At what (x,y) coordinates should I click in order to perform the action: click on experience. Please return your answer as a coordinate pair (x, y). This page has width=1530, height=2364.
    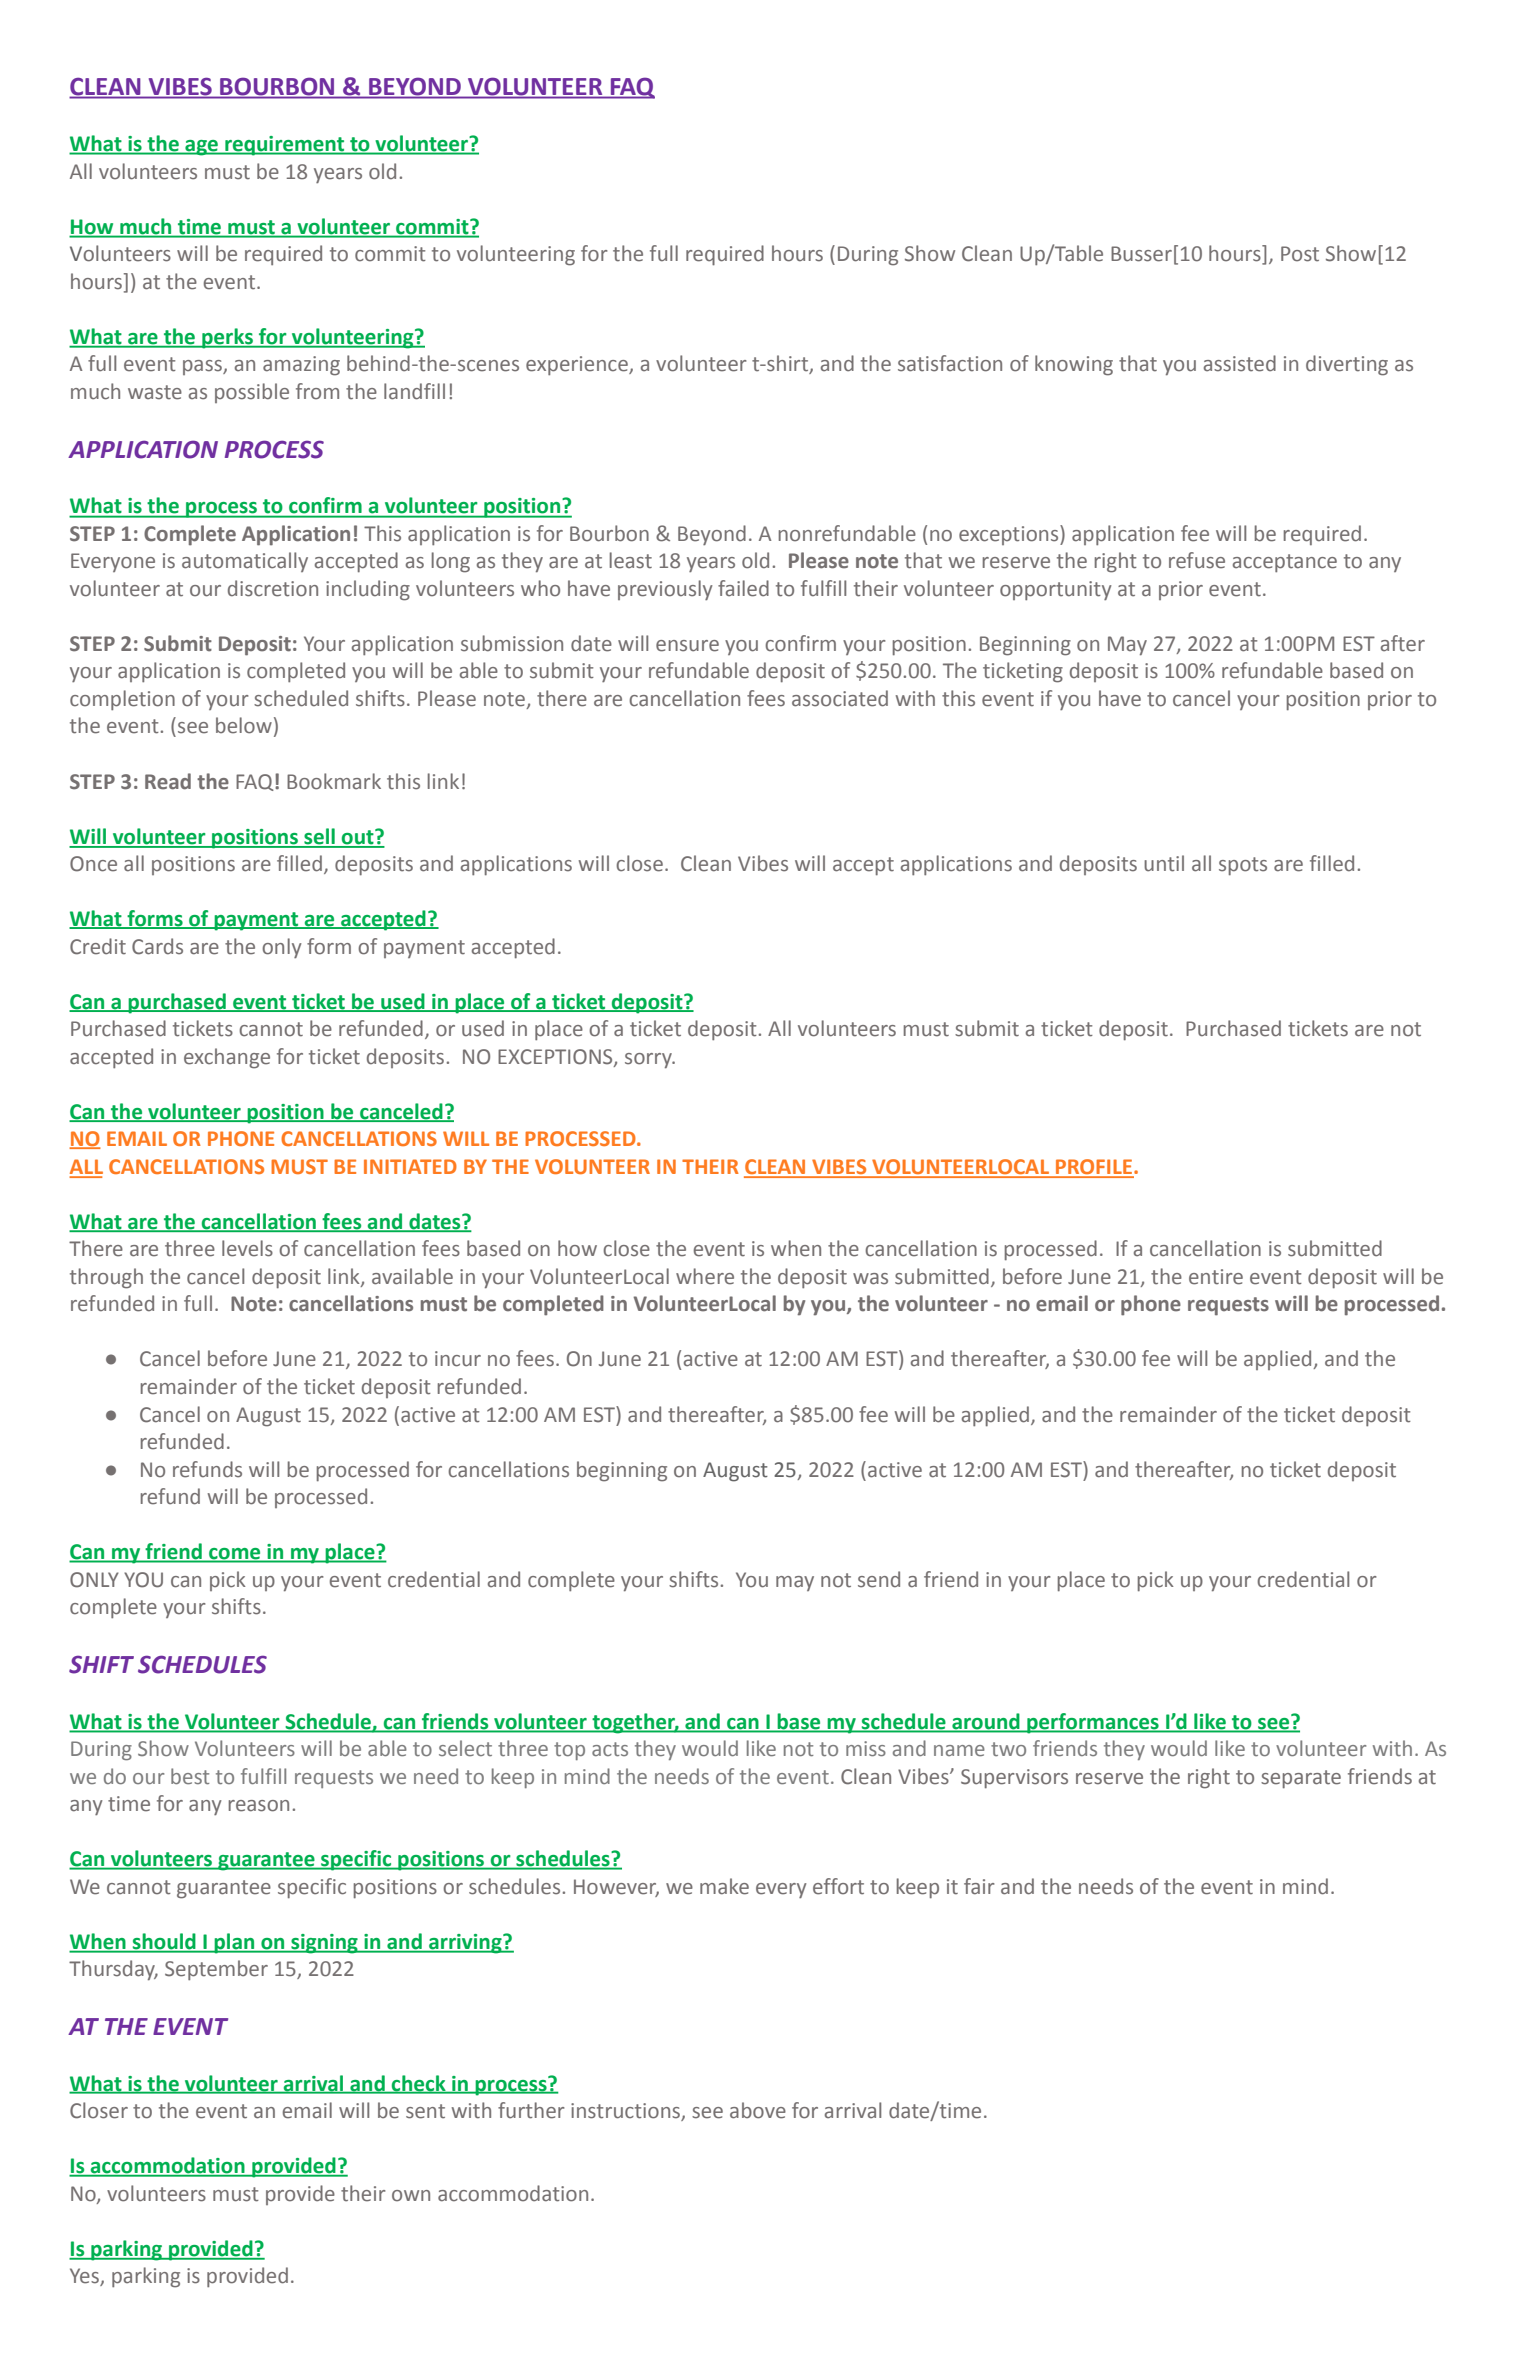
    Looking at the image, I should click on (578, 365).
